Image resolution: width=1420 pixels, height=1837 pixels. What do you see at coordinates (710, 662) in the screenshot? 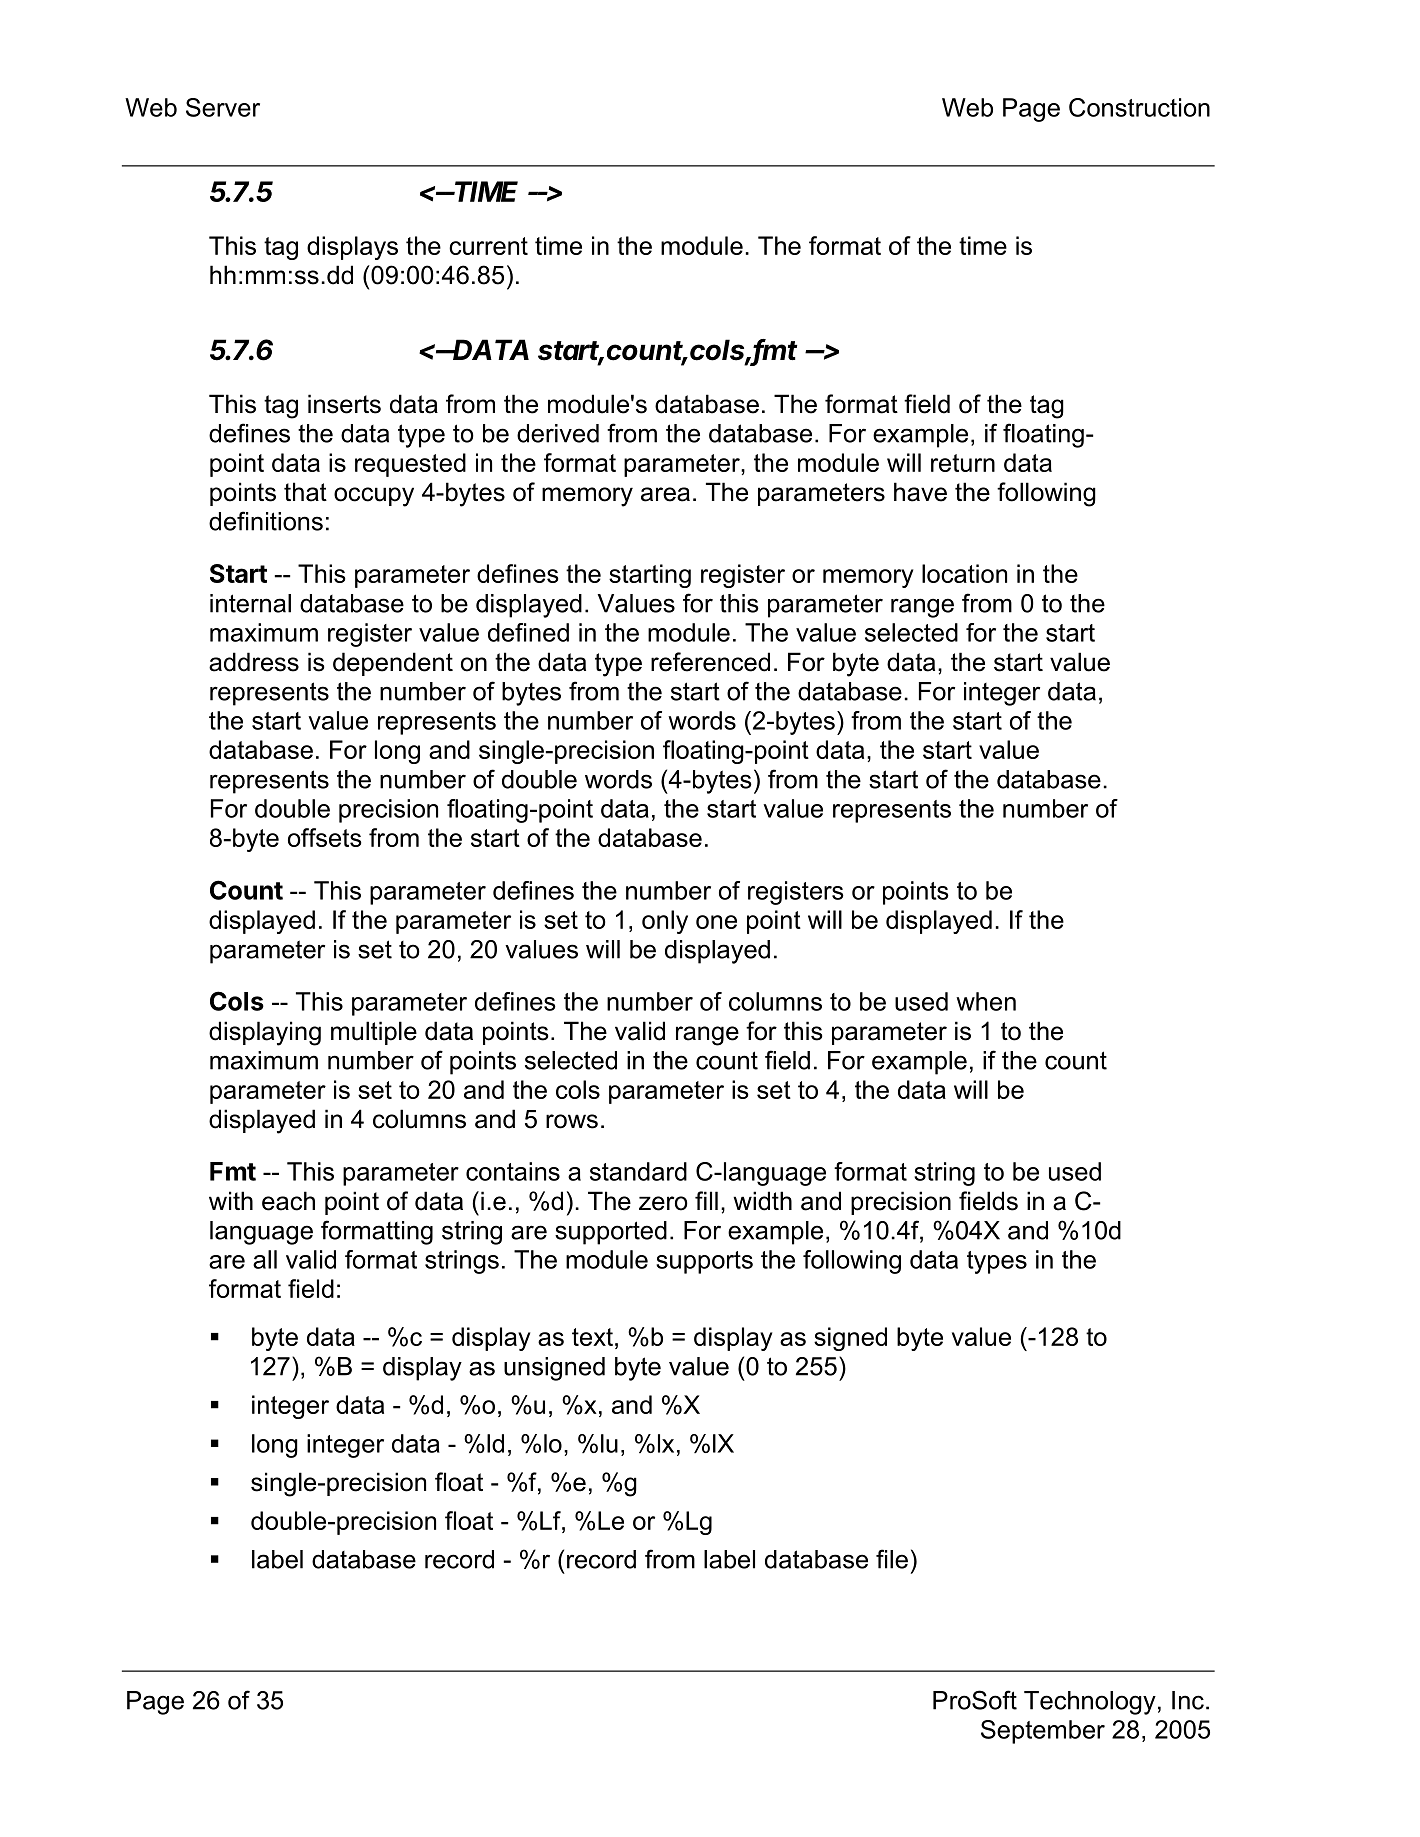
I see `referenced` at bounding box center [710, 662].
